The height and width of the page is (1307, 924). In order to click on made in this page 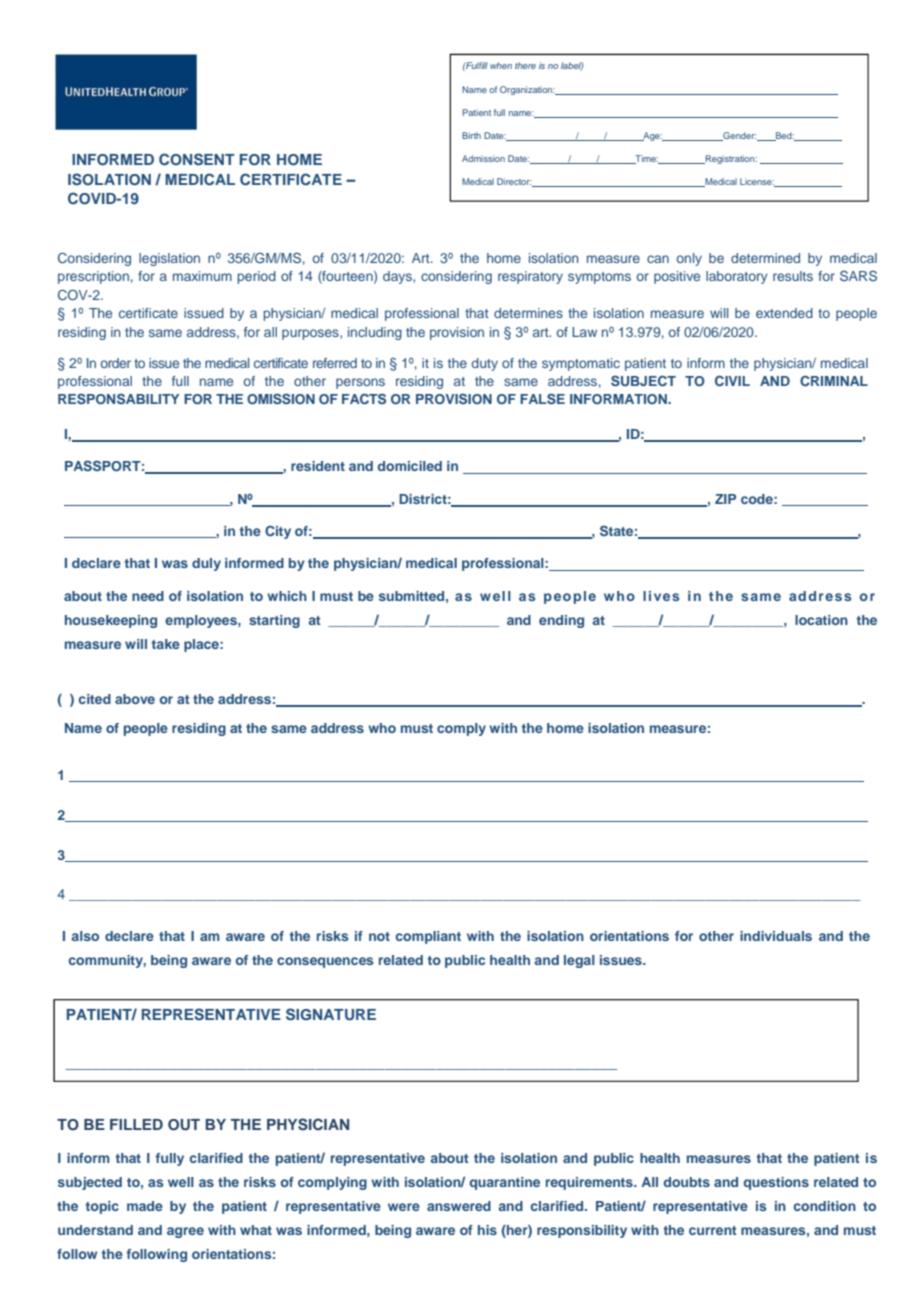, I will do `click(145, 1206)`.
